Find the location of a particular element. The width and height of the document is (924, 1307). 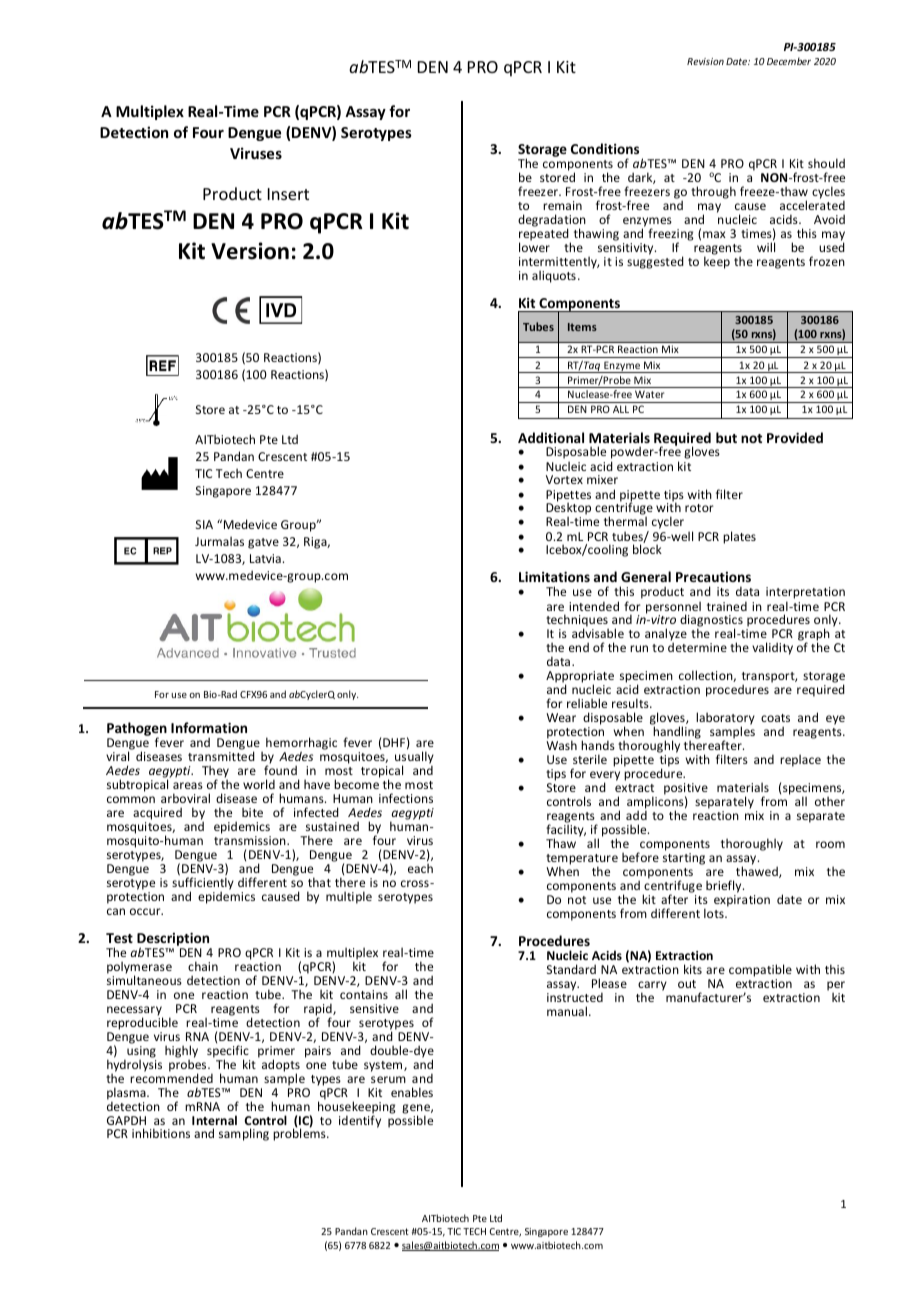

December is located at coordinates (789, 61).
